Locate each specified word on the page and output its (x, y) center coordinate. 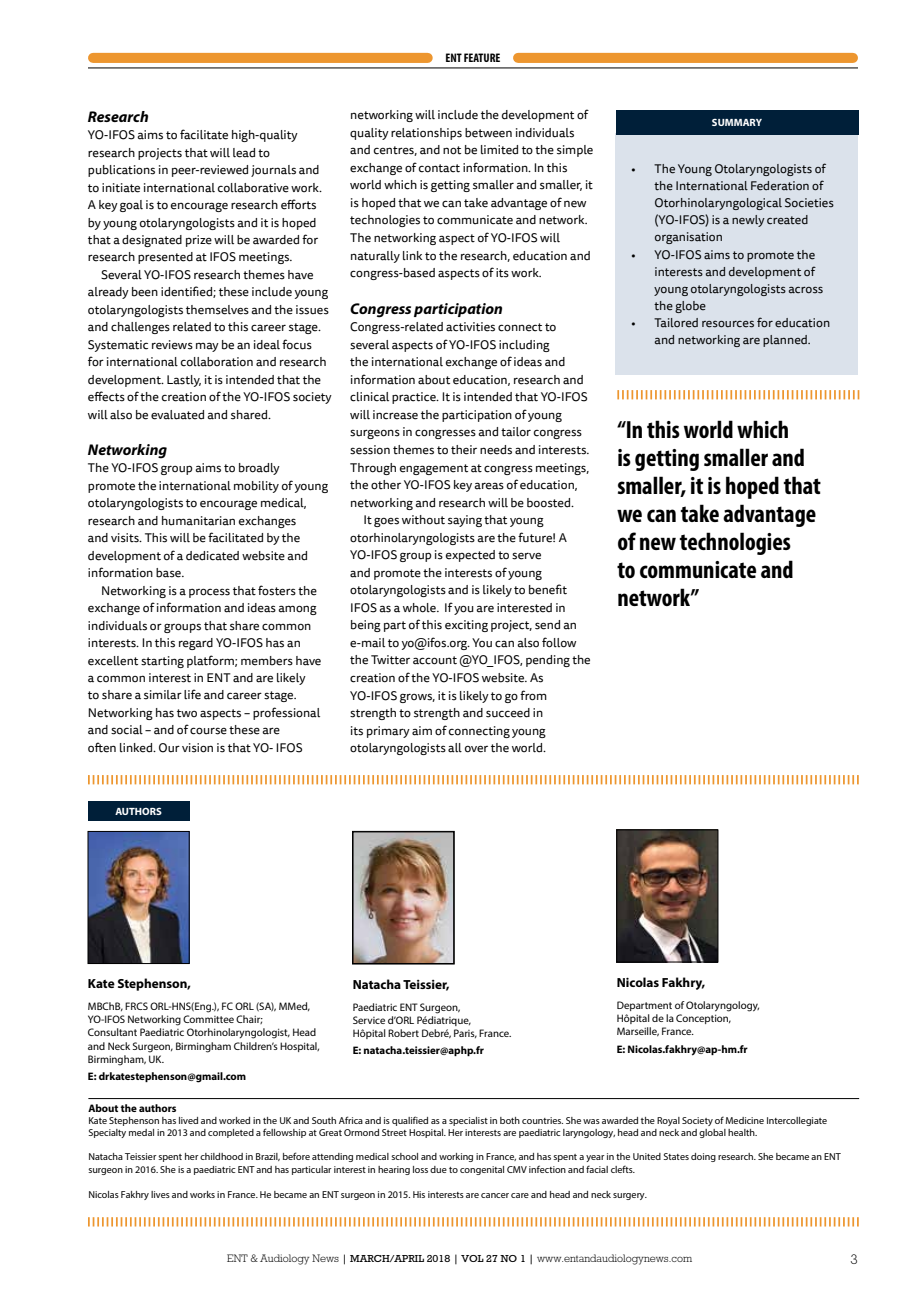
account (435, 660)
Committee (208, 1019)
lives (160, 1194)
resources (728, 324)
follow (559, 642)
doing (703, 1157)
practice (415, 398)
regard (196, 644)
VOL (472, 1258)
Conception (703, 1019)
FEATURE (482, 57)
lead (244, 153)
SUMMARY (737, 122)
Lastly (184, 381)
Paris (465, 1033)
